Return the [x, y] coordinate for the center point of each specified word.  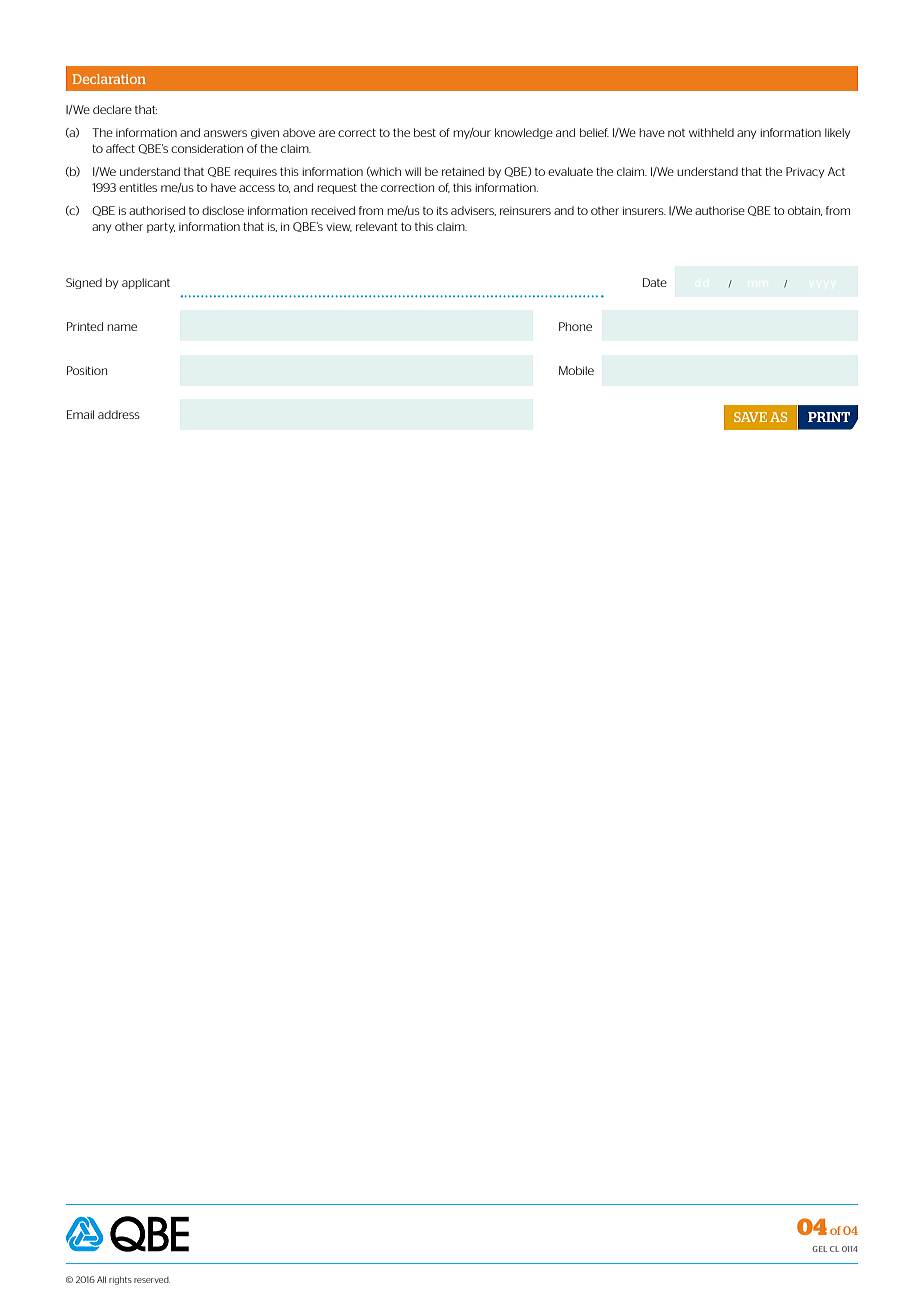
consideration [207, 148]
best [425, 132]
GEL [819, 1249]
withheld [711, 132]
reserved [152, 1280]
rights [120, 1281]
